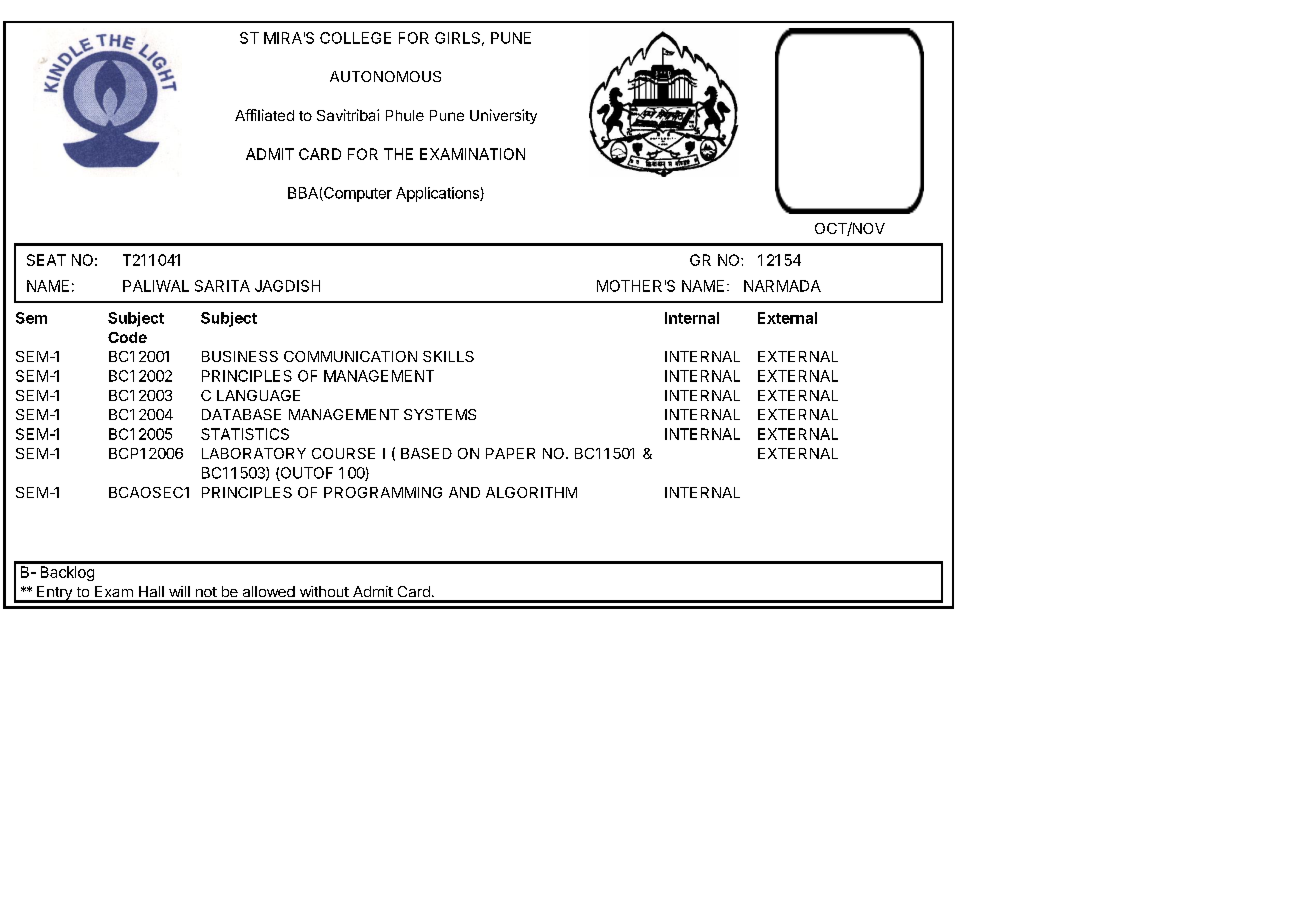 The height and width of the screenshot is (924, 1308). What do you see at coordinates (254, 453) in the screenshot?
I see `LABORATORY` at bounding box center [254, 453].
